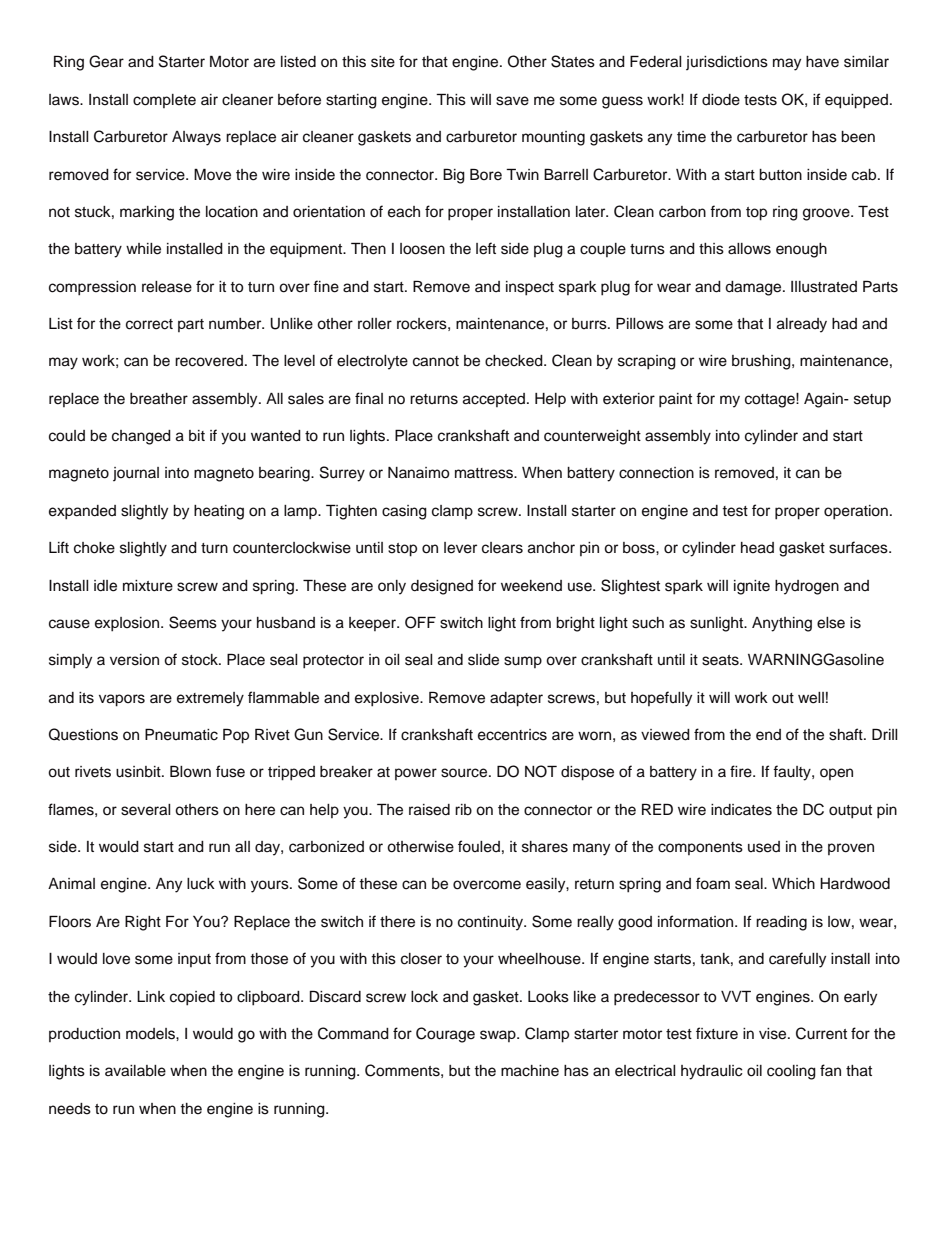 This screenshot has height=1233, width=952. What do you see at coordinates (530, 1071) in the screenshot?
I see `machine` at bounding box center [530, 1071].
